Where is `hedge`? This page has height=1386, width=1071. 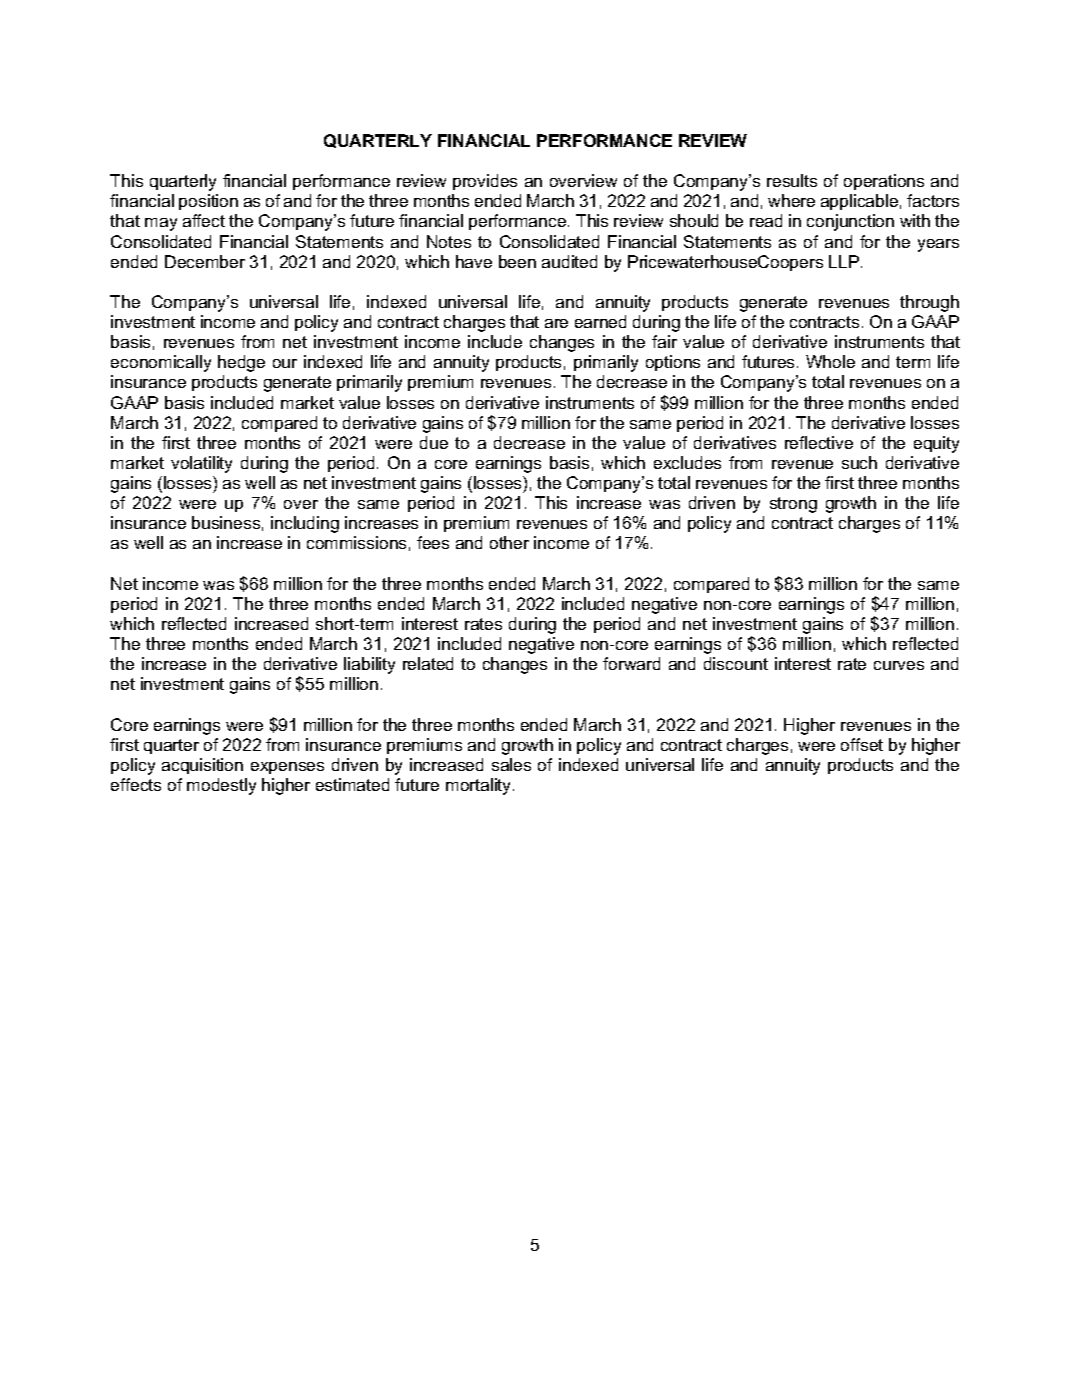 hedge is located at coordinates (241, 363).
